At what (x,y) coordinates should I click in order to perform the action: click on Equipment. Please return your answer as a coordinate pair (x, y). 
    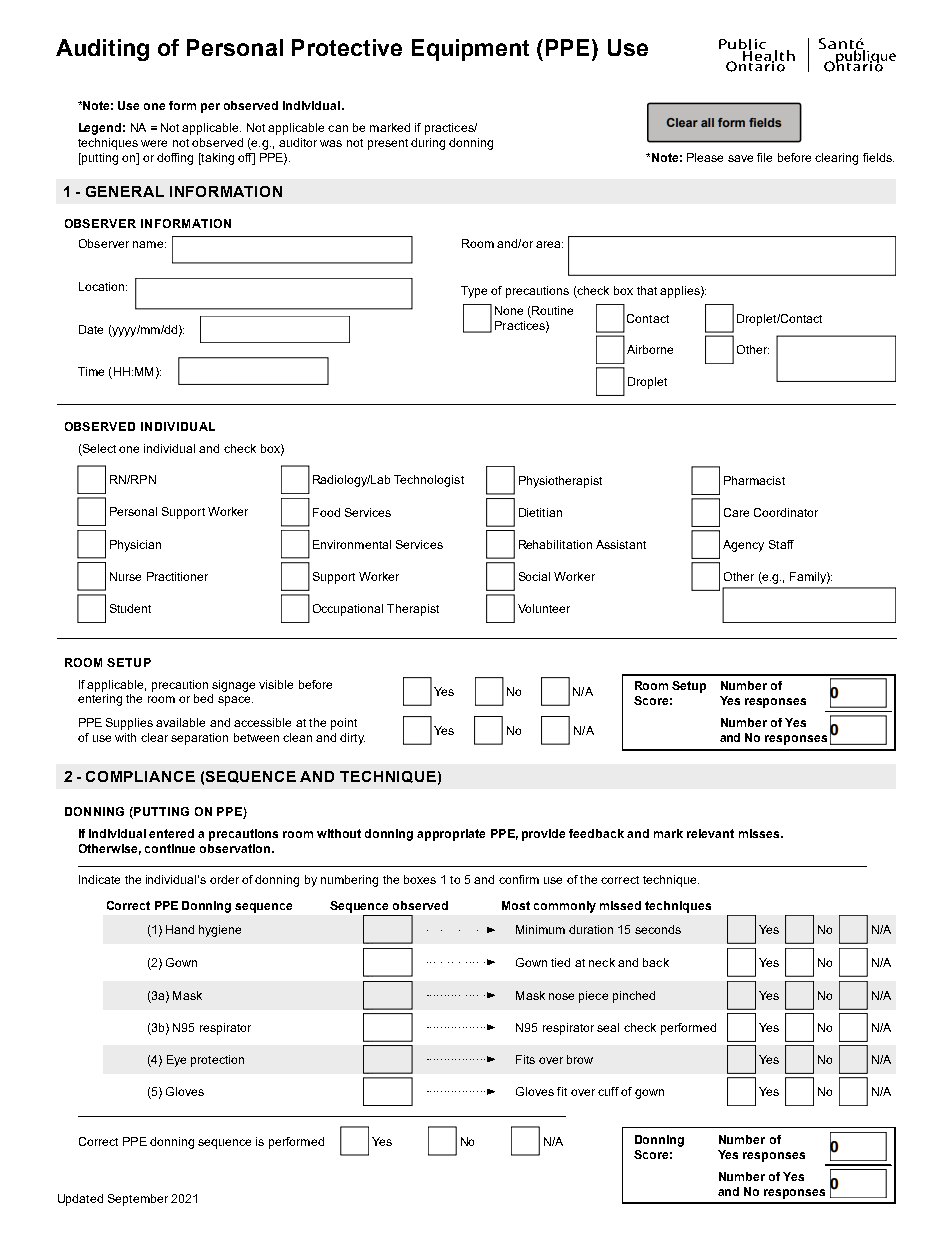
    Looking at the image, I should click on (470, 50).
